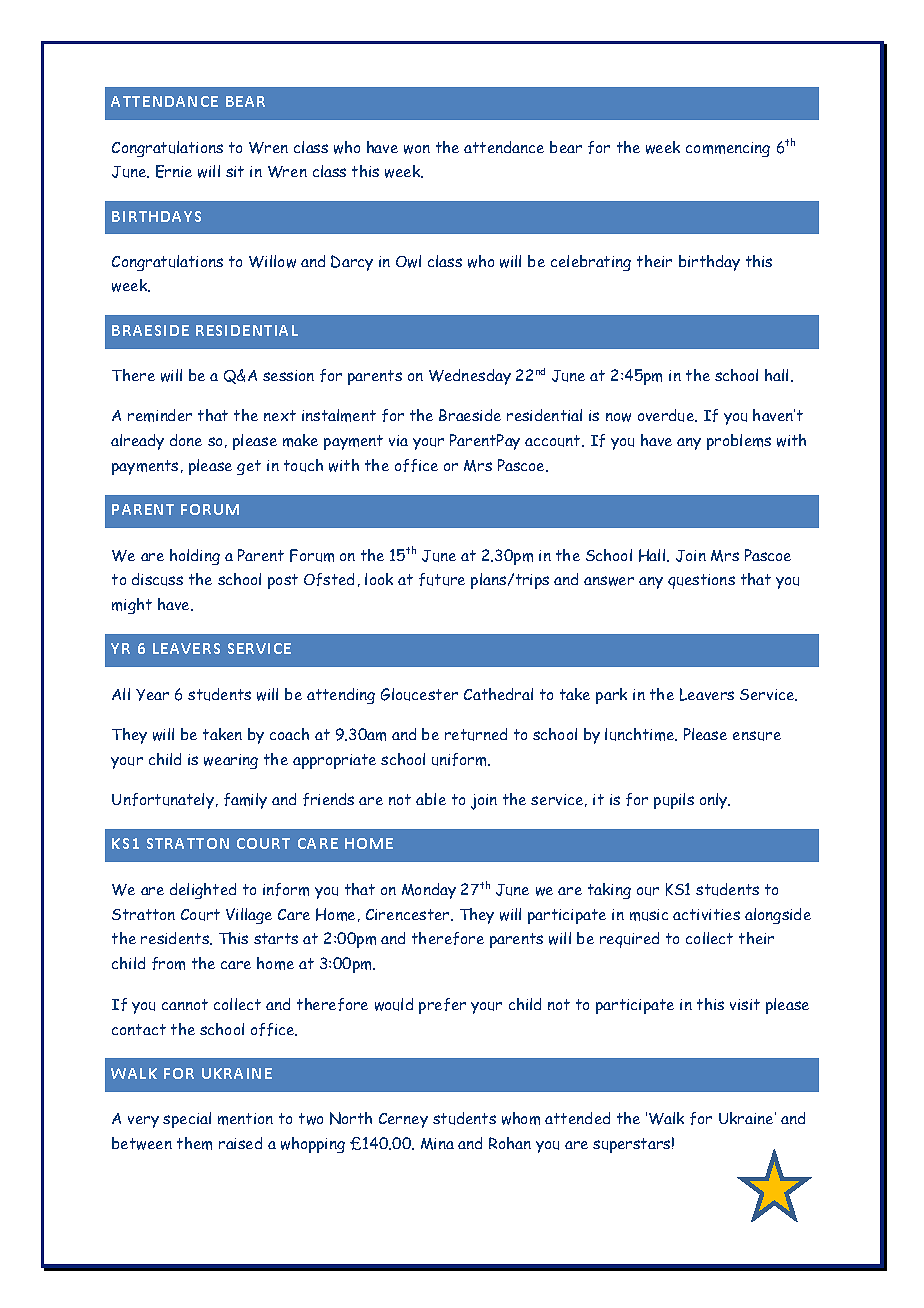  I want to click on Ernie, so click(174, 171).
